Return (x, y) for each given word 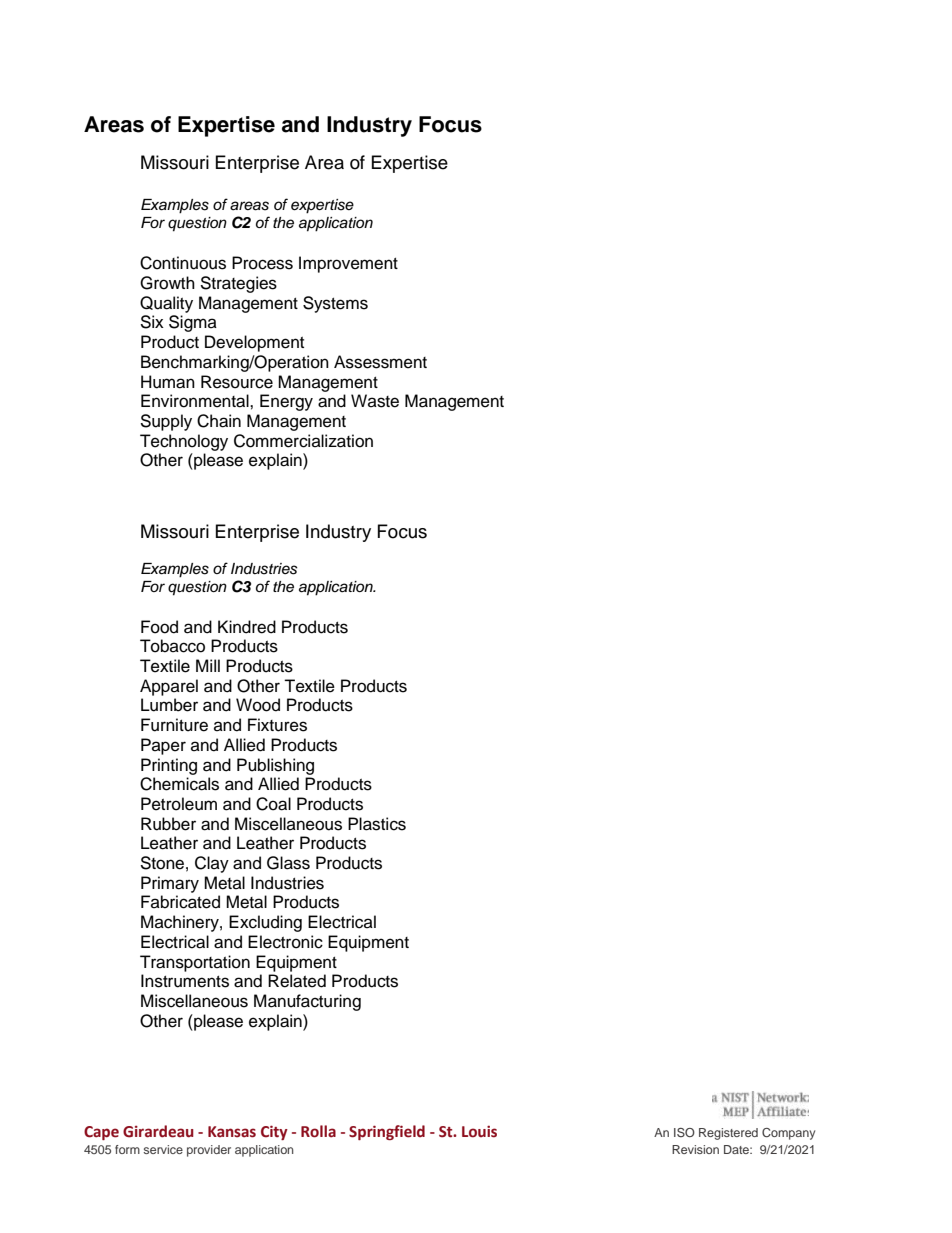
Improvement (348, 264)
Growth (167, 283)
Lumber (169, 705)
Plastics (377, 824)
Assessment (380, 362)
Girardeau (158, 1131)
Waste (375, 401)
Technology (184, 442)
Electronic (285, 942)
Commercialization (303, 441)
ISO (684, 1132)
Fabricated (180, 902)
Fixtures (277, 725)
